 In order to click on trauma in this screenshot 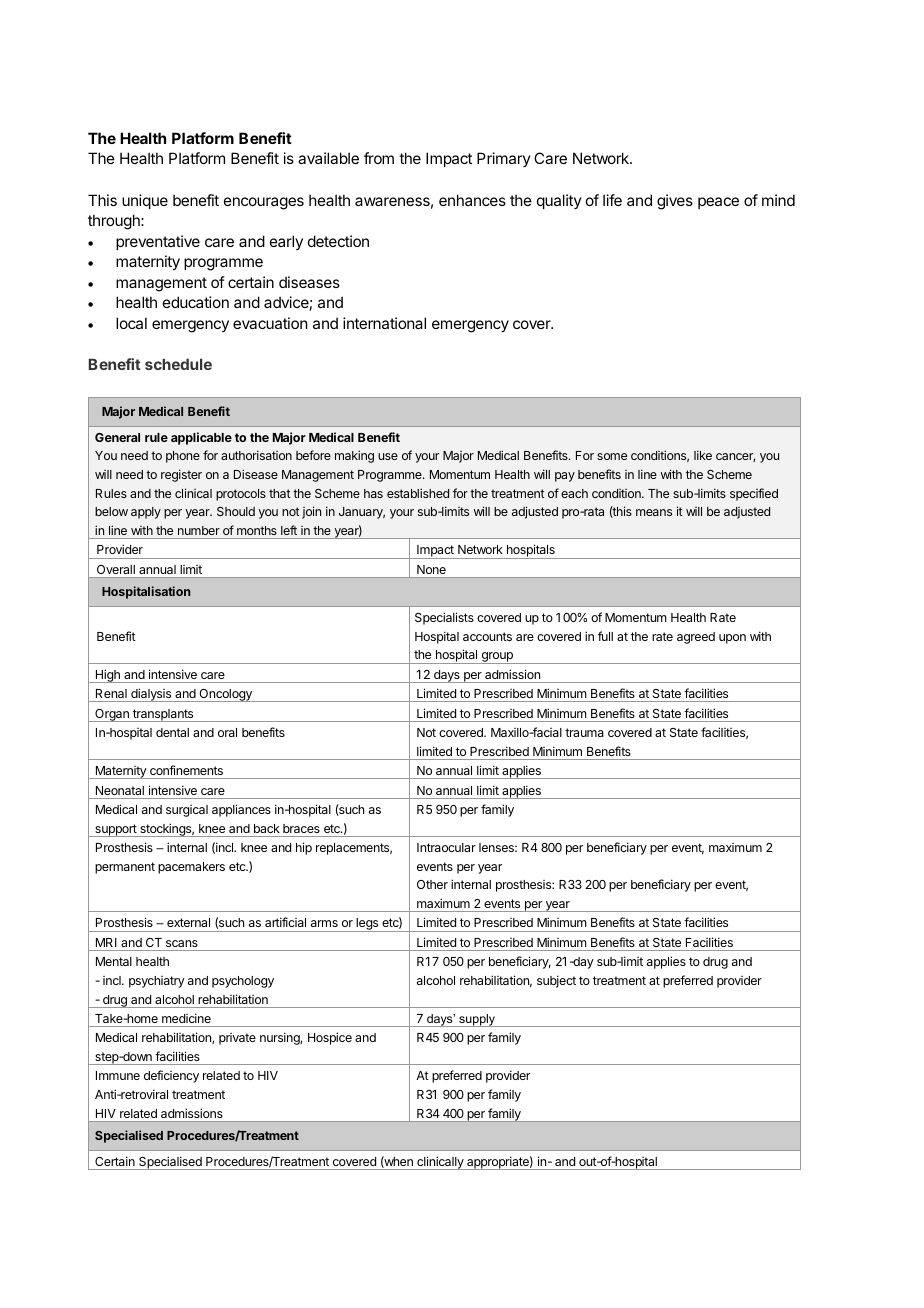, I will do `click(584, 732)`.
